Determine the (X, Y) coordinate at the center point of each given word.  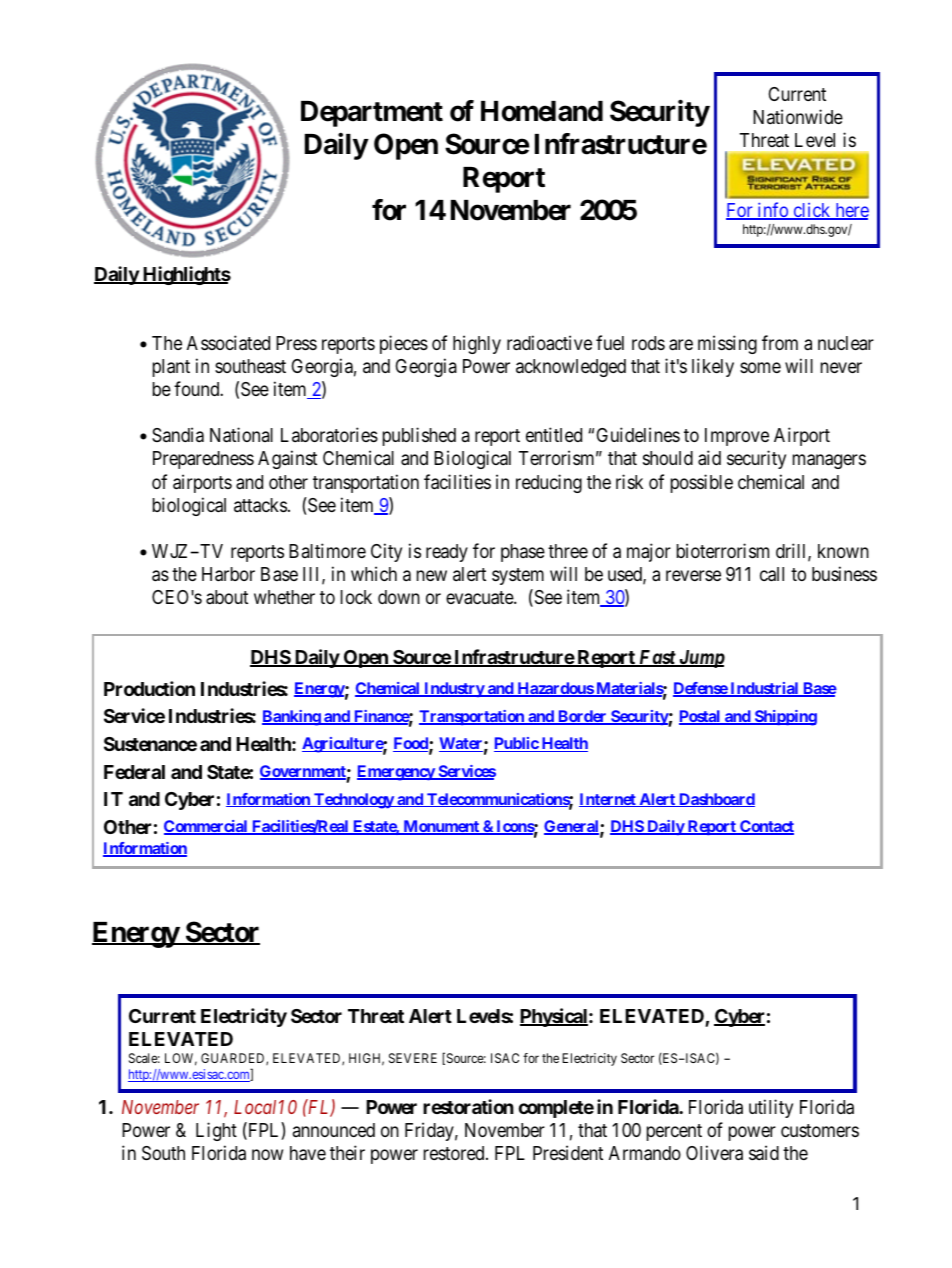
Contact (766, 827)
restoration (468, 1106)
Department (372, 114)
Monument (441, 827)
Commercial (207, 827)
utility (771, 1108)
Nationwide (798, 116)
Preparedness (203, 460)
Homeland (542, 111)
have (308, 1153)
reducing (549, 483)
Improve (737, 437)
